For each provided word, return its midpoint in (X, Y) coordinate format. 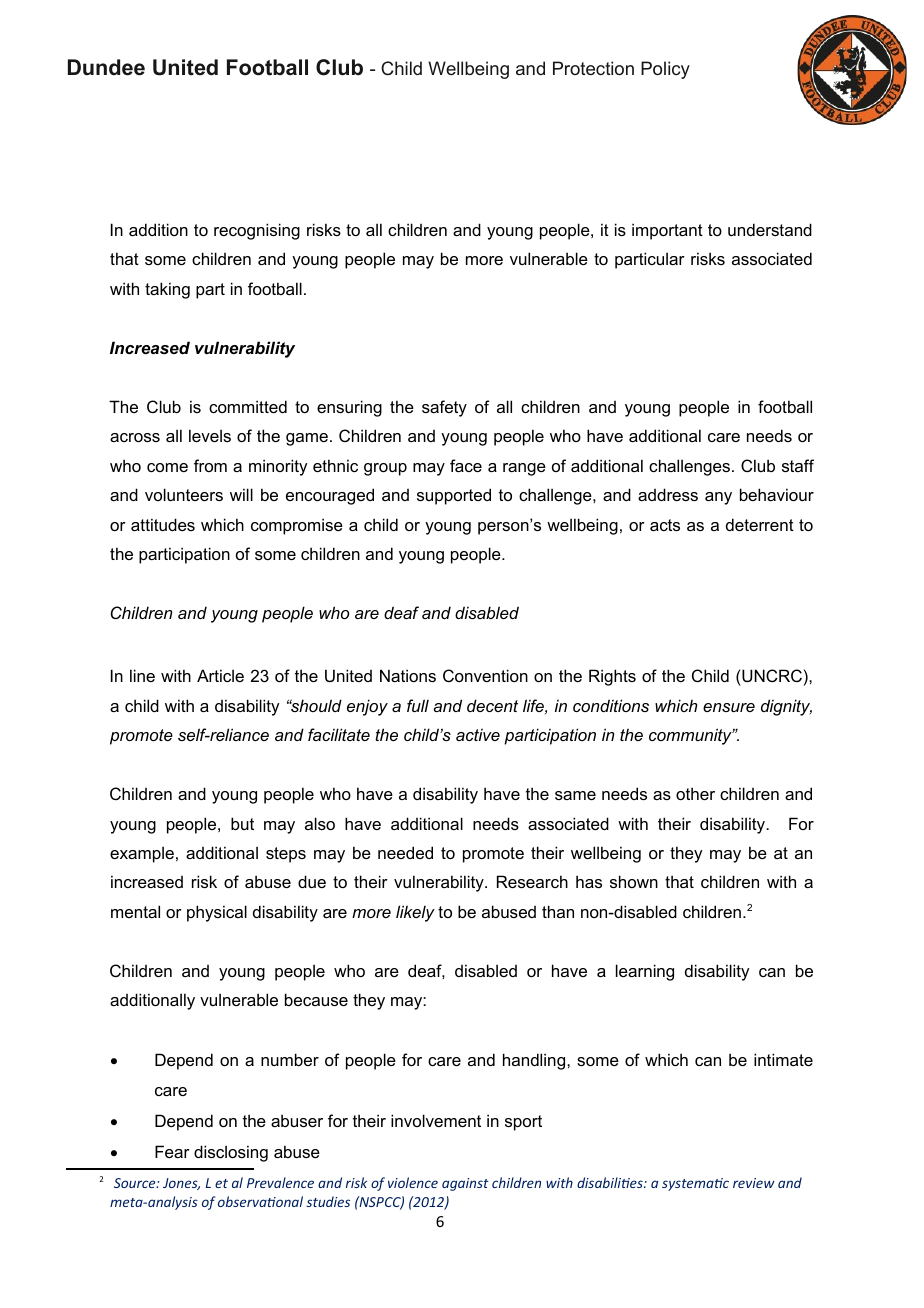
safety (444, 408)
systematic (695, 1184)
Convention (485, 675)
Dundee (106, 67)
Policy (665, 70)
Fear (172, 1151)
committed (248, 406)
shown (634, 881)
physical (217, 913)
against (465, 1184)
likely (415, 913)
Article (220, 675)
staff (798, 465)
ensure (729, 707)
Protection (593, 68)
